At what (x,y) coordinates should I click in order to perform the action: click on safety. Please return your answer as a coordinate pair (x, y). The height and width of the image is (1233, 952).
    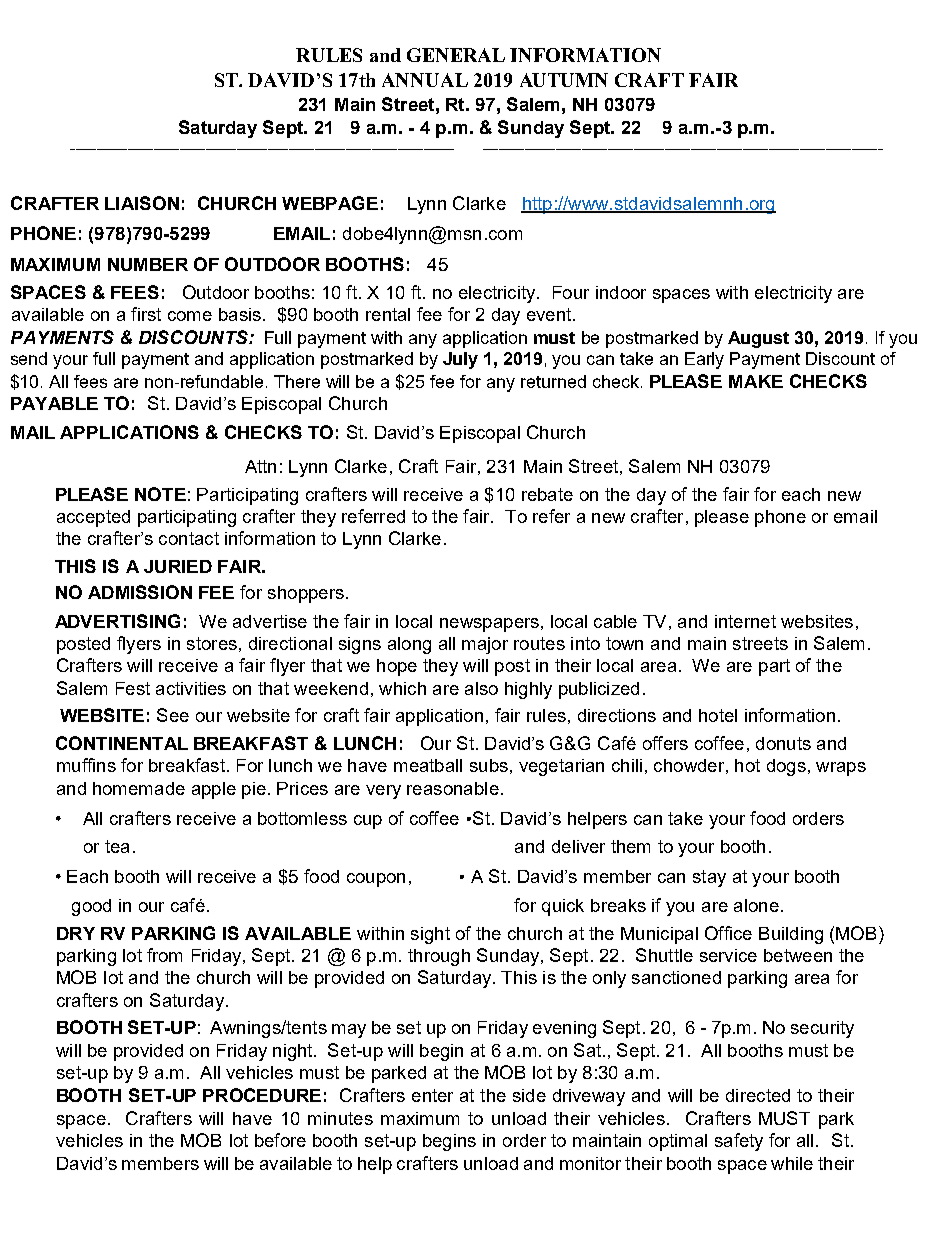
    Looking at the image, I should click on (739, 1142).
